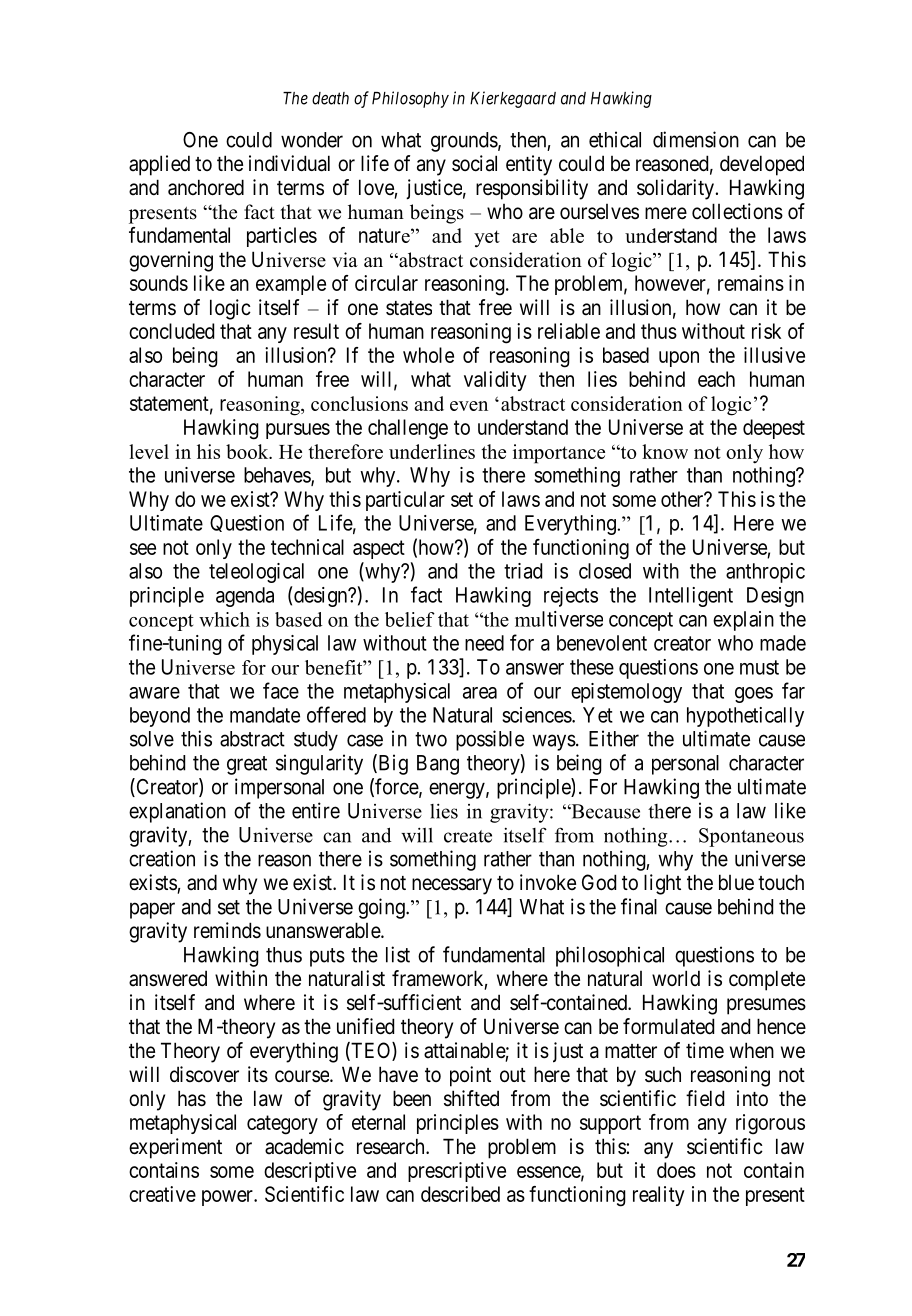  What do you see at coordinates (696, 139) in the screenshot?
I see `dimension` at bounding box center [696, 139].
